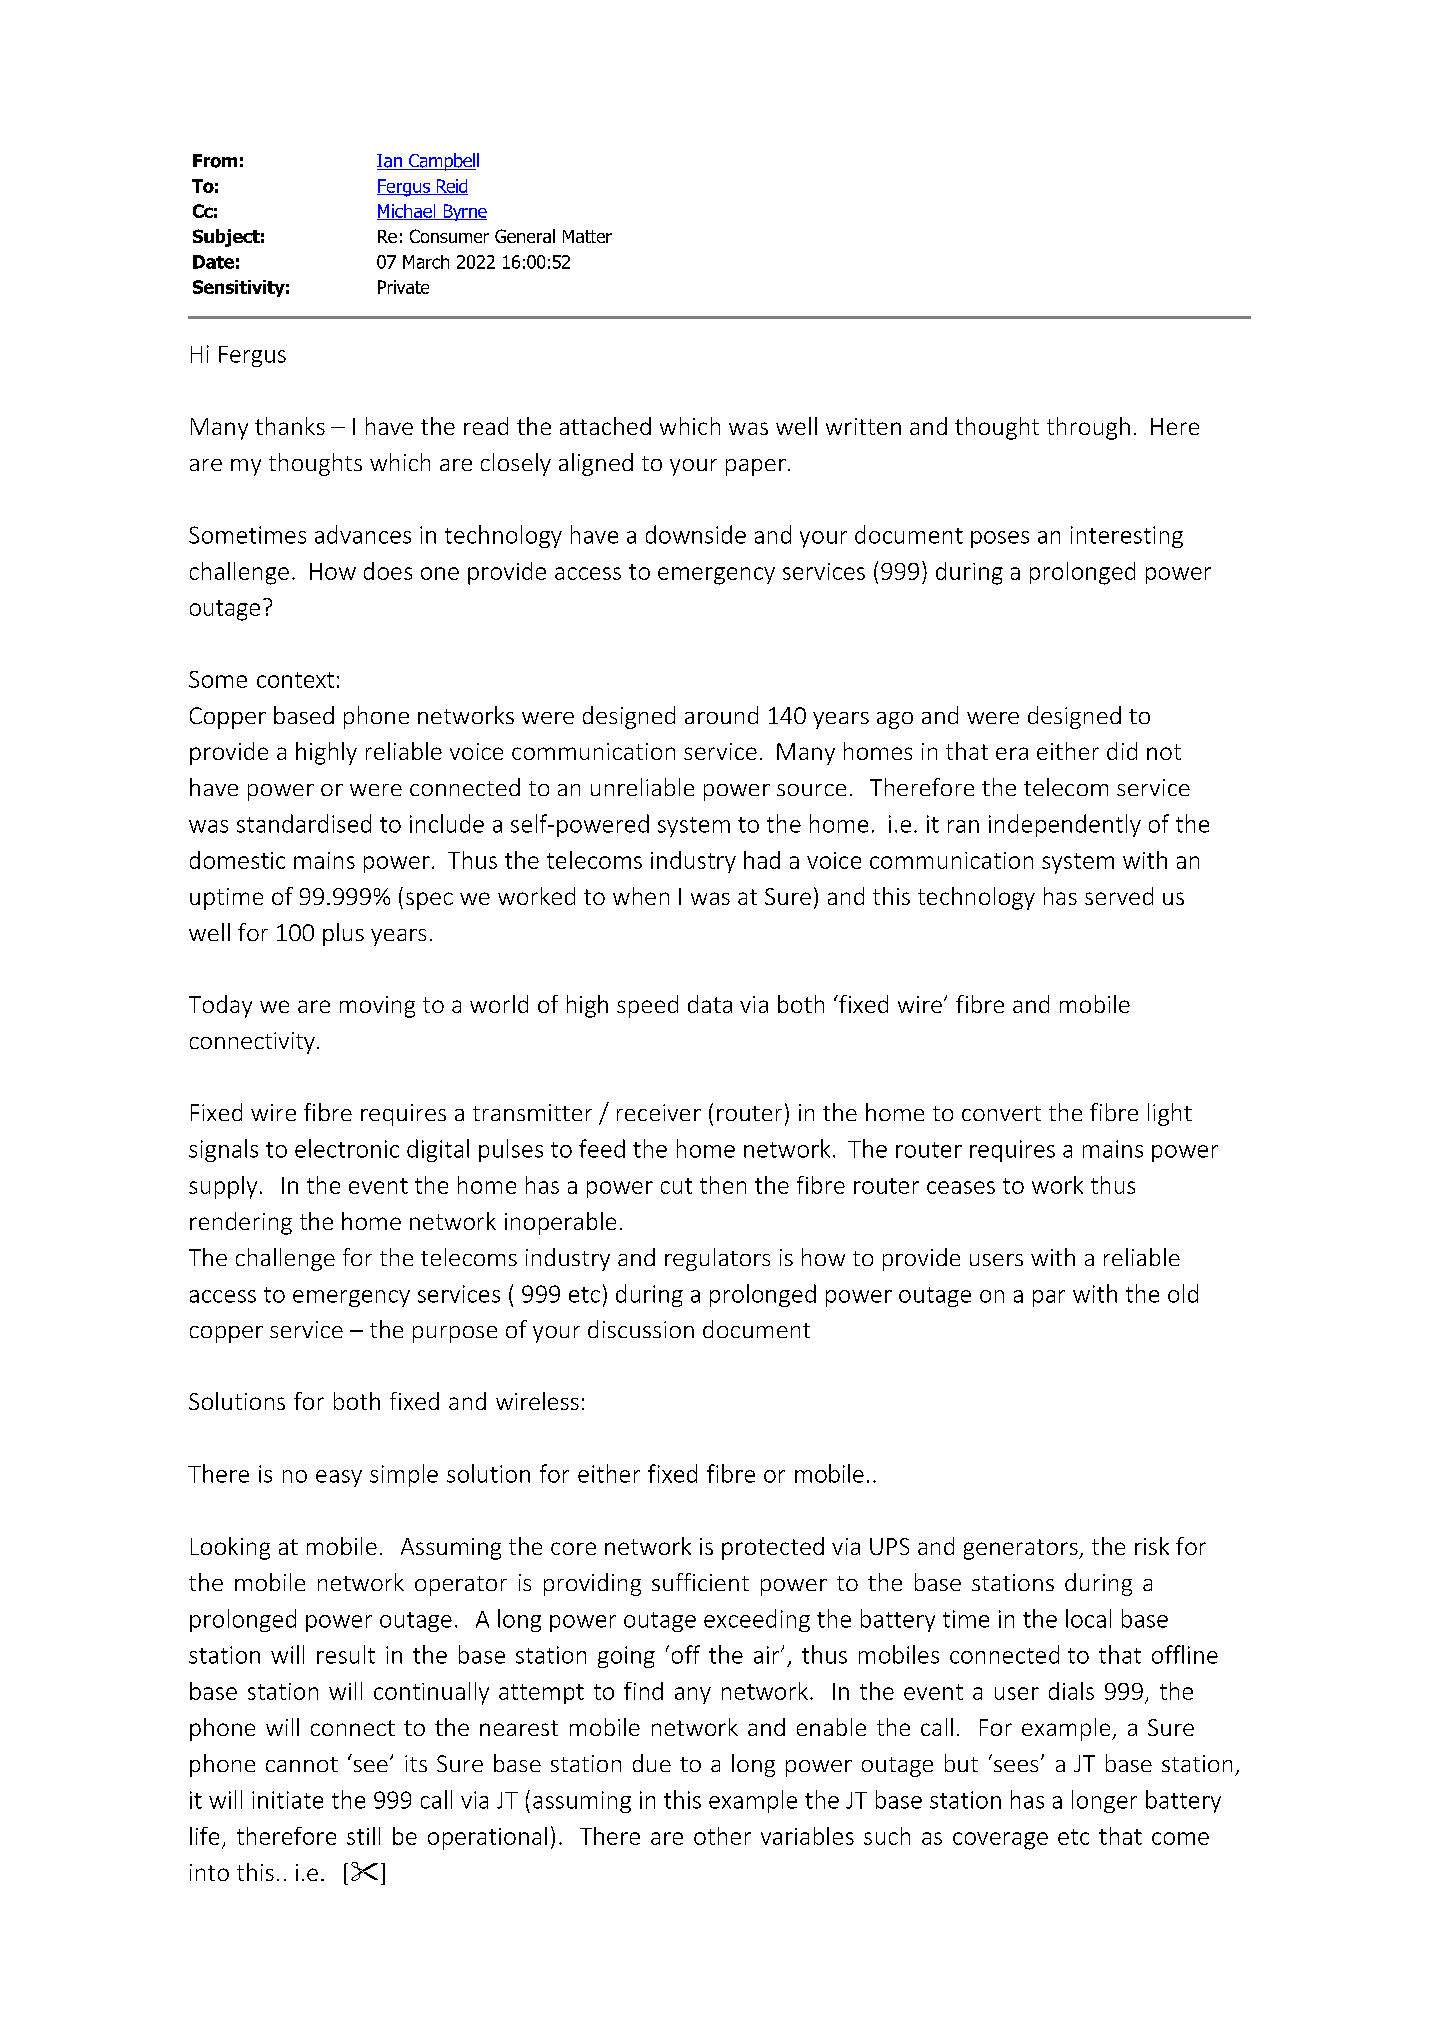 The width and height of the page is (1436, 2030). What do you see at coordinates (722, 1836) in the page?
I see `other` at bounding box center [722, 1836].
